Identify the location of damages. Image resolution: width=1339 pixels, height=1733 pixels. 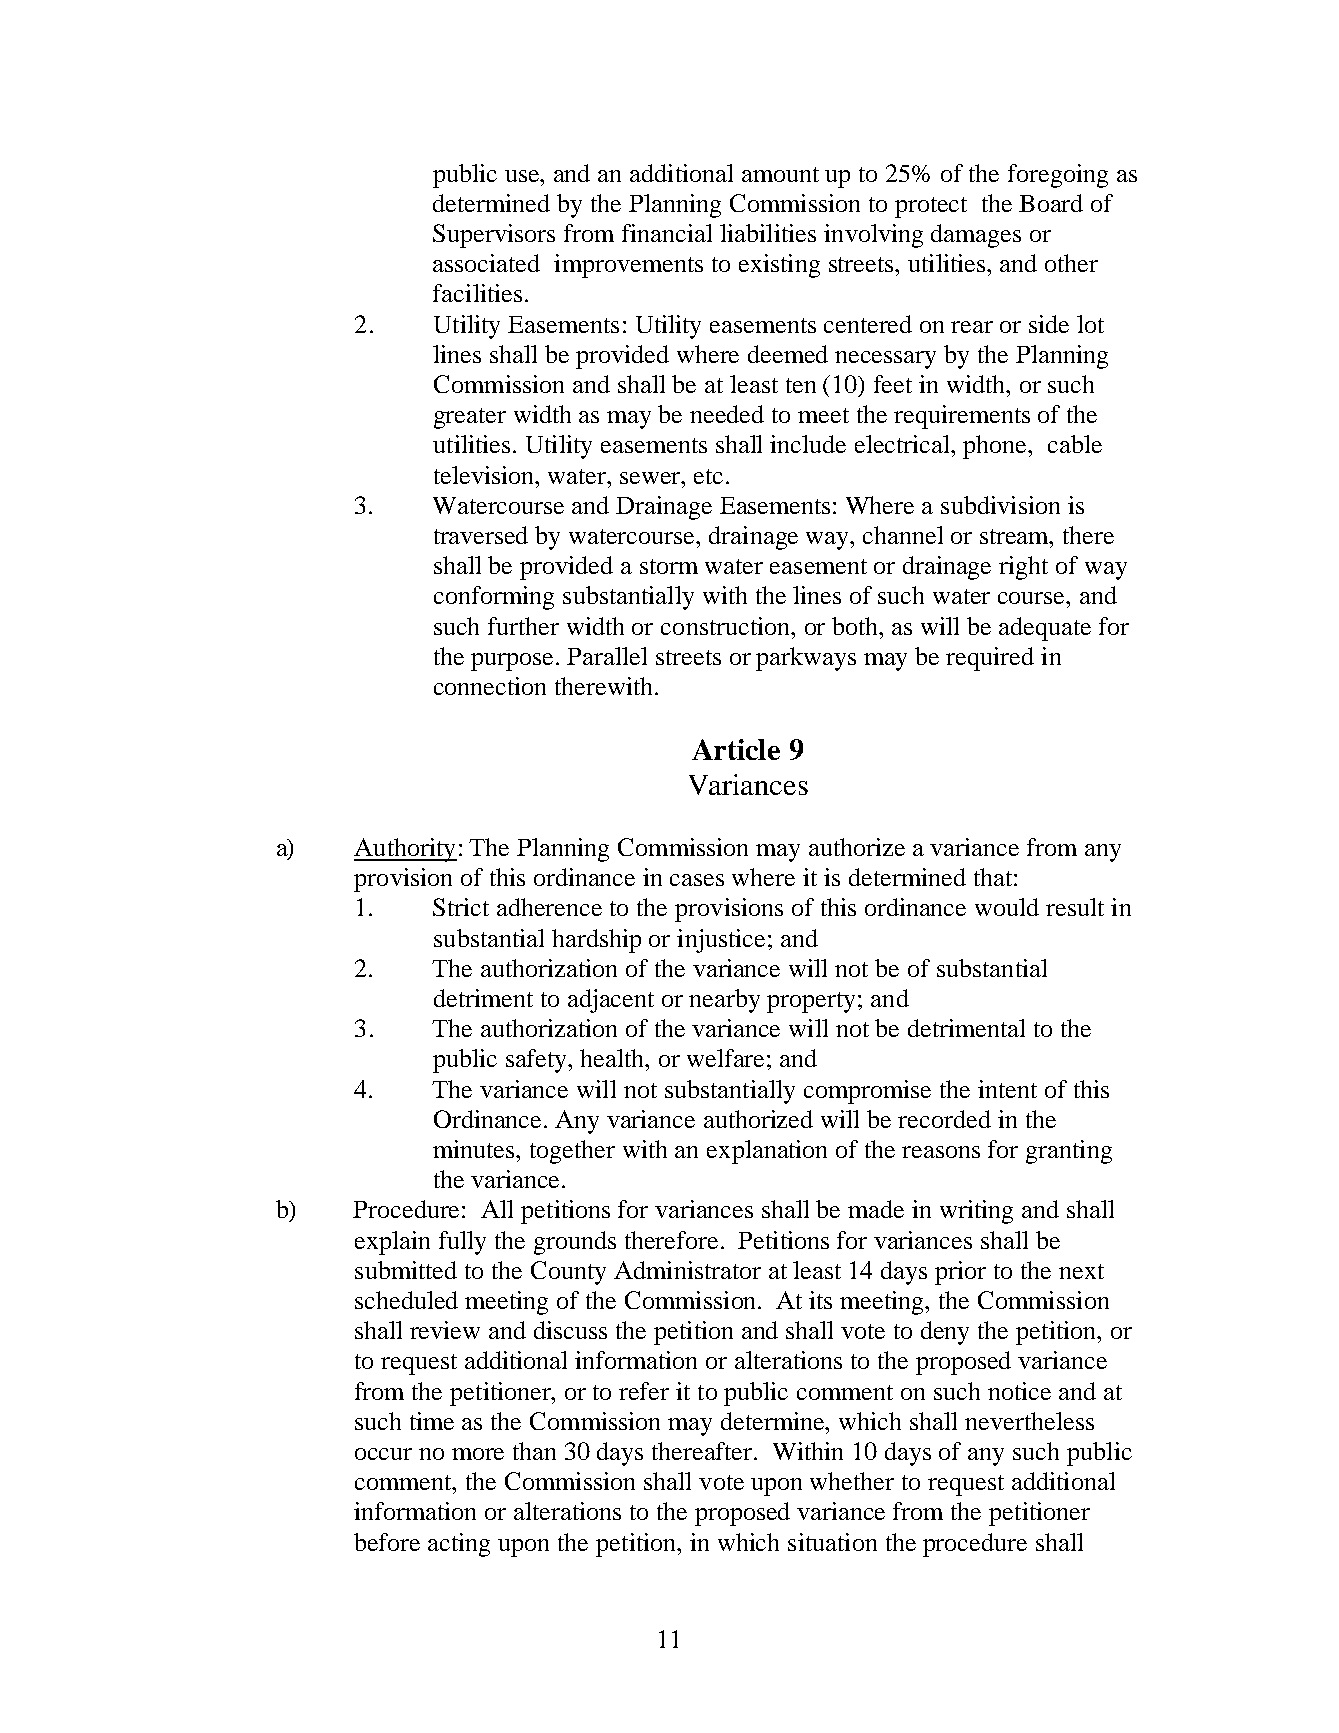
(976, 236).
